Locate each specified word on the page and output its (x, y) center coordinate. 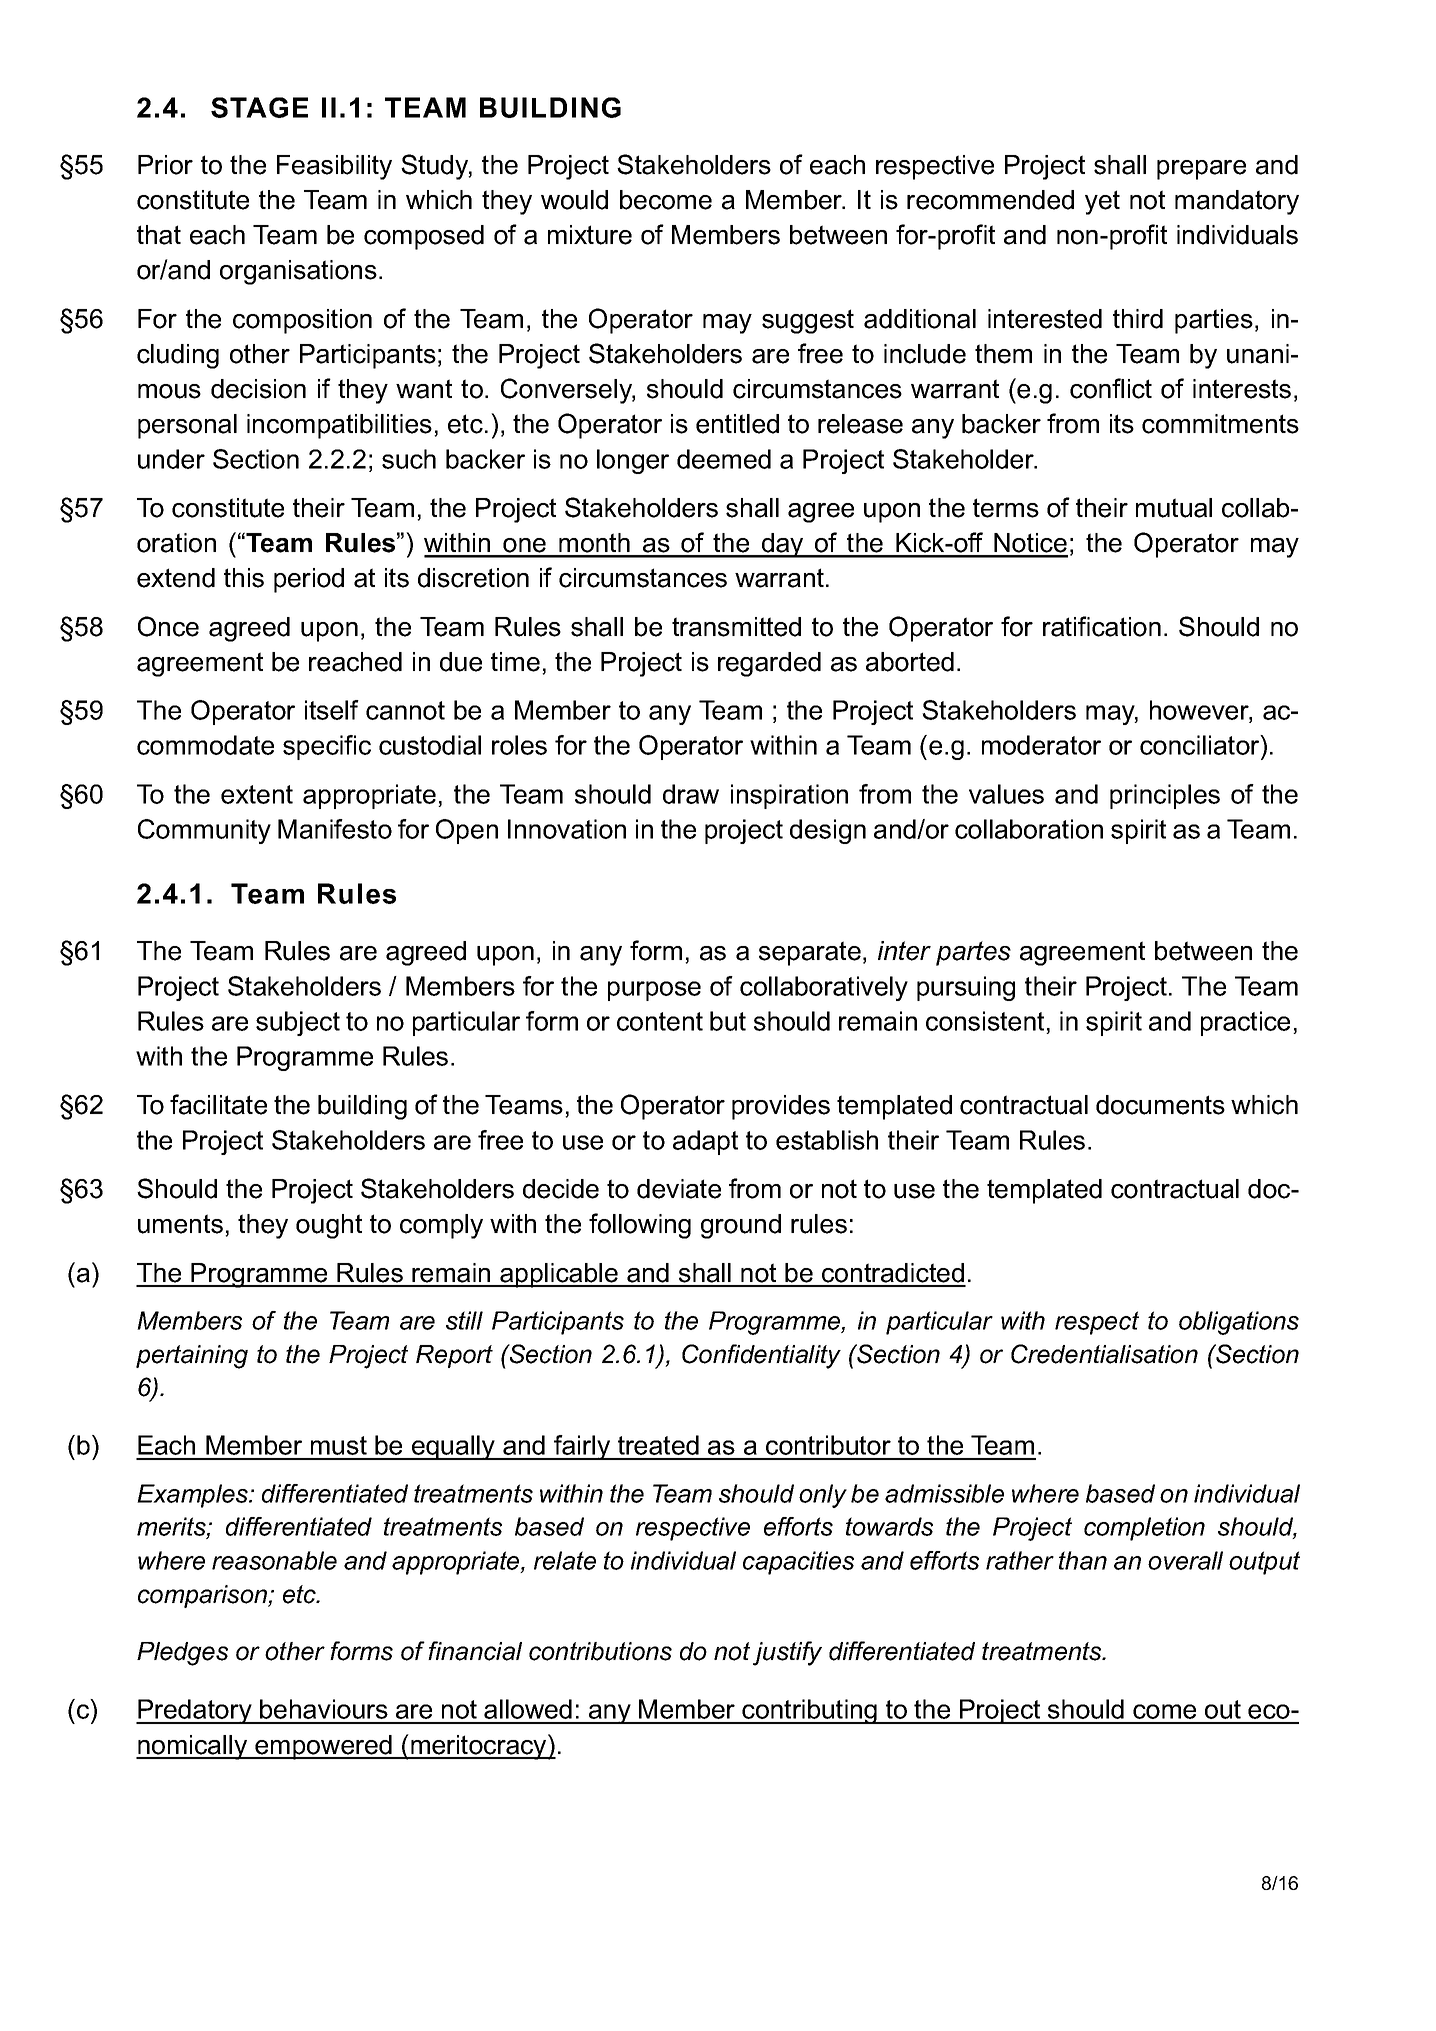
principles (1165, 796)
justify (787, 1653)
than (1083, 1560)
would (574, 200)
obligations (1239, 1323)
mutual (1174, 508)
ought (329, 1226)
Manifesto (335, 829)
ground (741, 1226)
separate (810, 953)
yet (1102, 202)
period (309, 580)
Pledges (182, 1654)
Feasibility (334, 167)
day (783, 545)
